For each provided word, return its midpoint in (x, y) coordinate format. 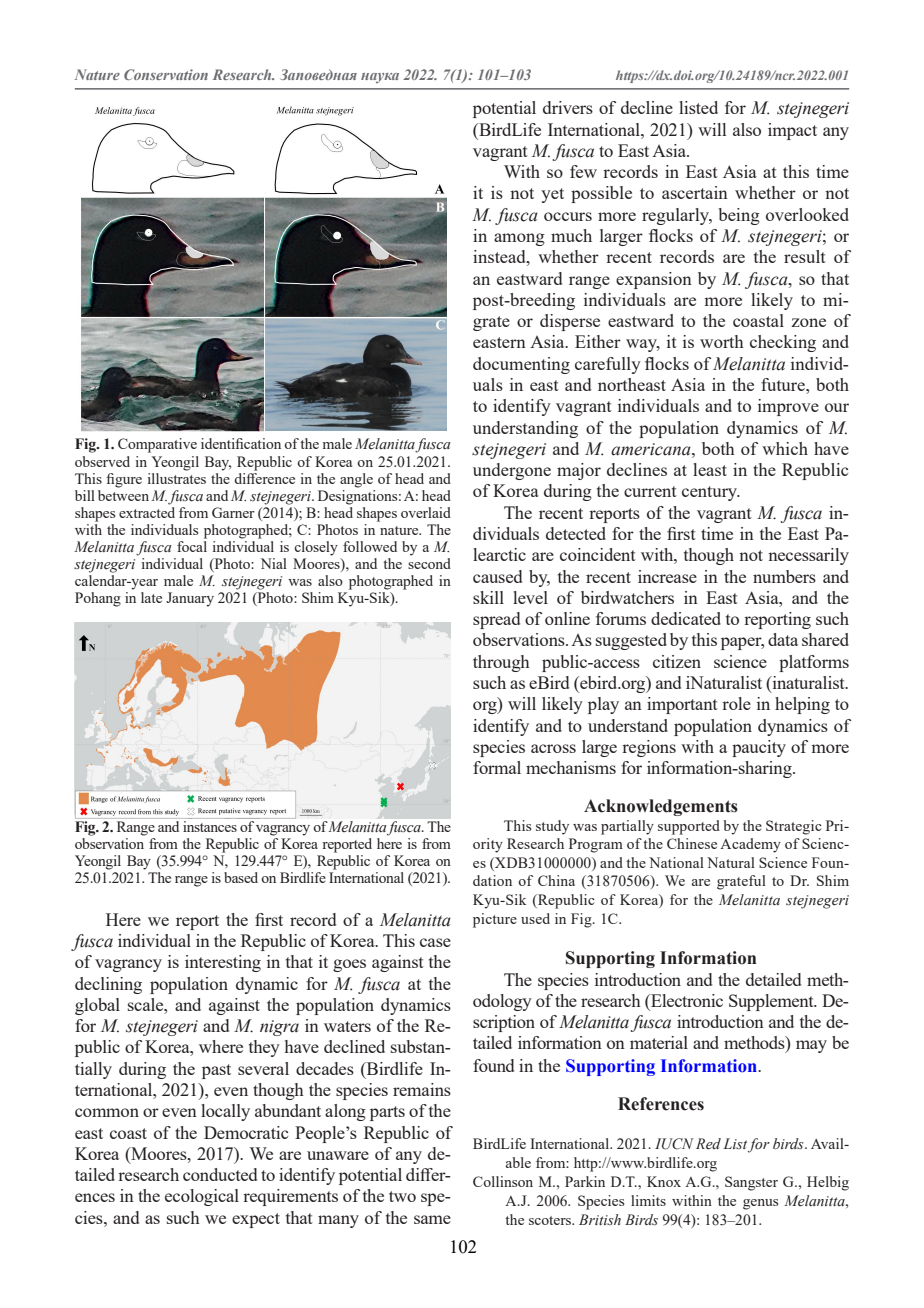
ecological (202, 1197)
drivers (568, 107)
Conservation (166, 74)
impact (792, 131)
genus (760, 1204)
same (432, 1219)
